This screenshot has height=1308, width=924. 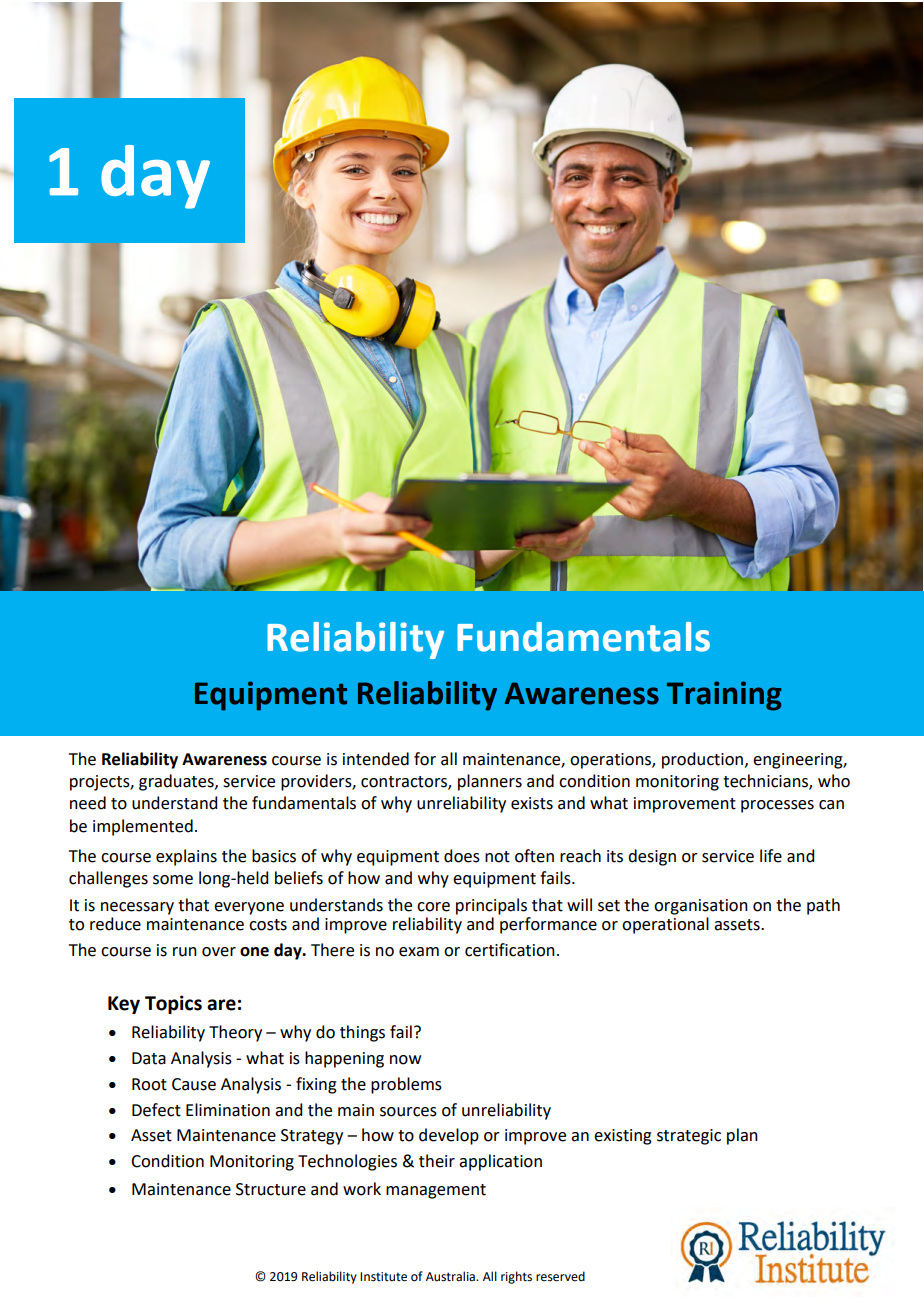 I want to click on Australia, so click(x=451, y=1276).
